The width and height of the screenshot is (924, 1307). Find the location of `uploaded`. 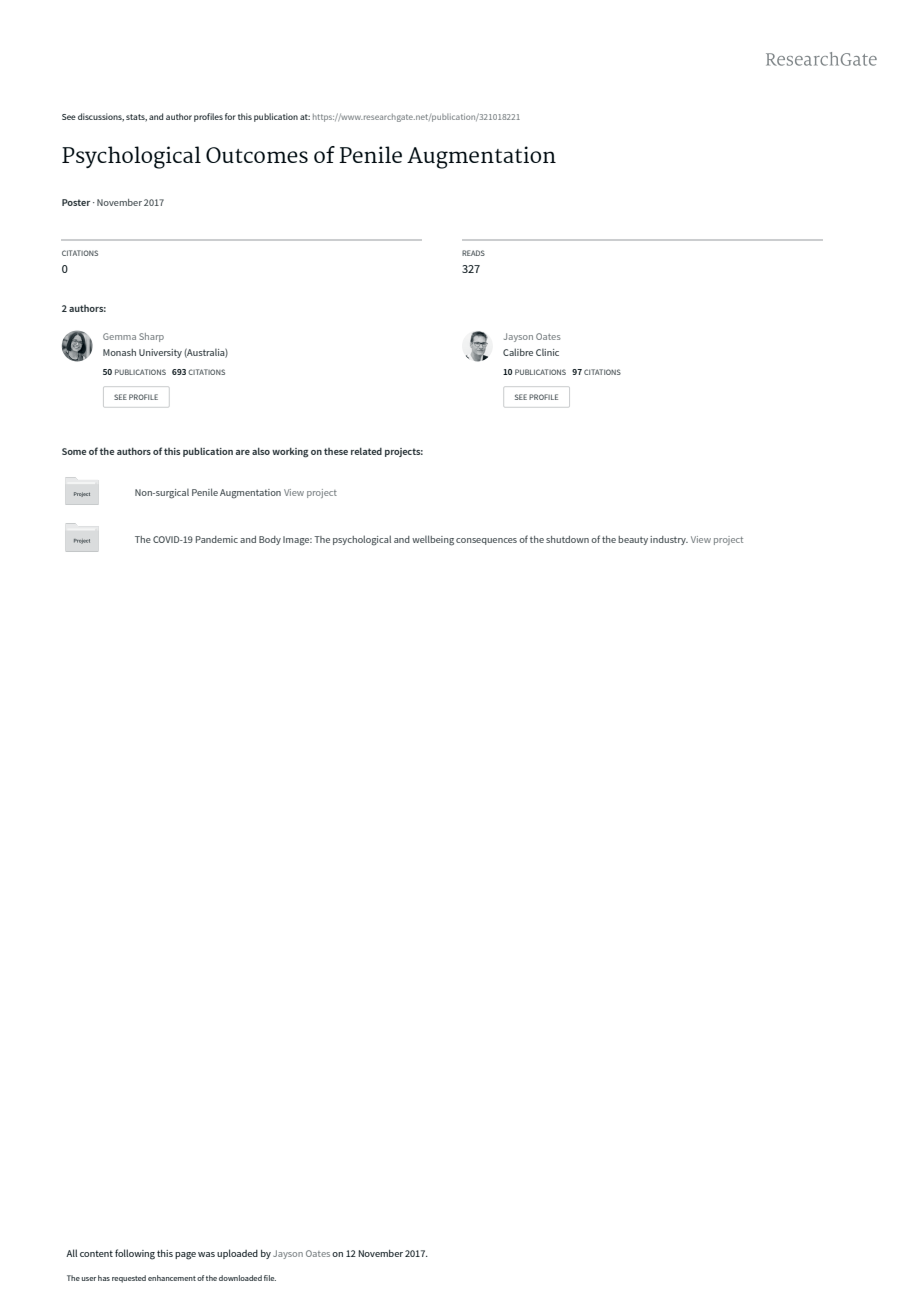

uploaded is located at coordinates (237, 1254).
